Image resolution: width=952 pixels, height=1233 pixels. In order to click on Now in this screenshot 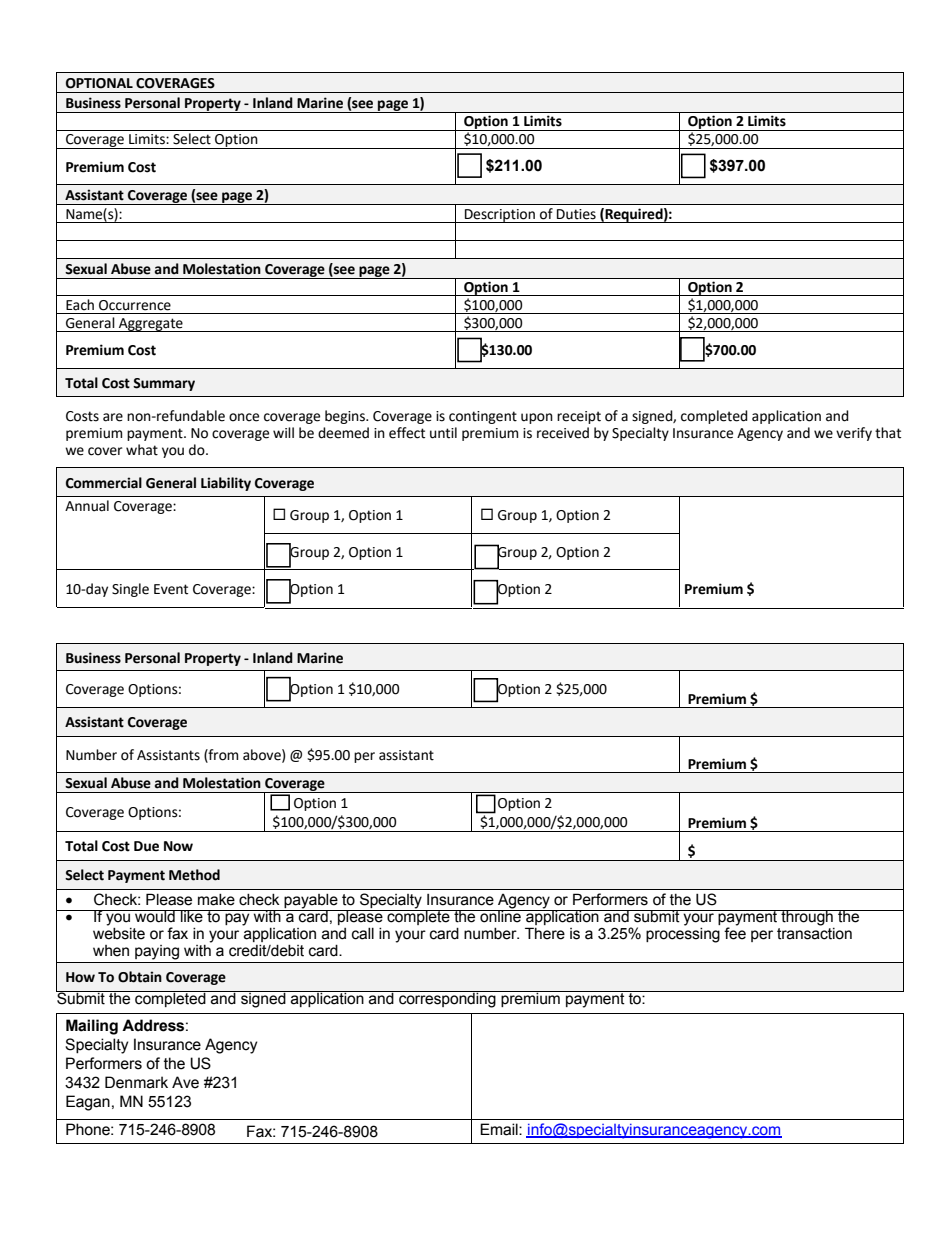, I will do `click(178, 846)`.
